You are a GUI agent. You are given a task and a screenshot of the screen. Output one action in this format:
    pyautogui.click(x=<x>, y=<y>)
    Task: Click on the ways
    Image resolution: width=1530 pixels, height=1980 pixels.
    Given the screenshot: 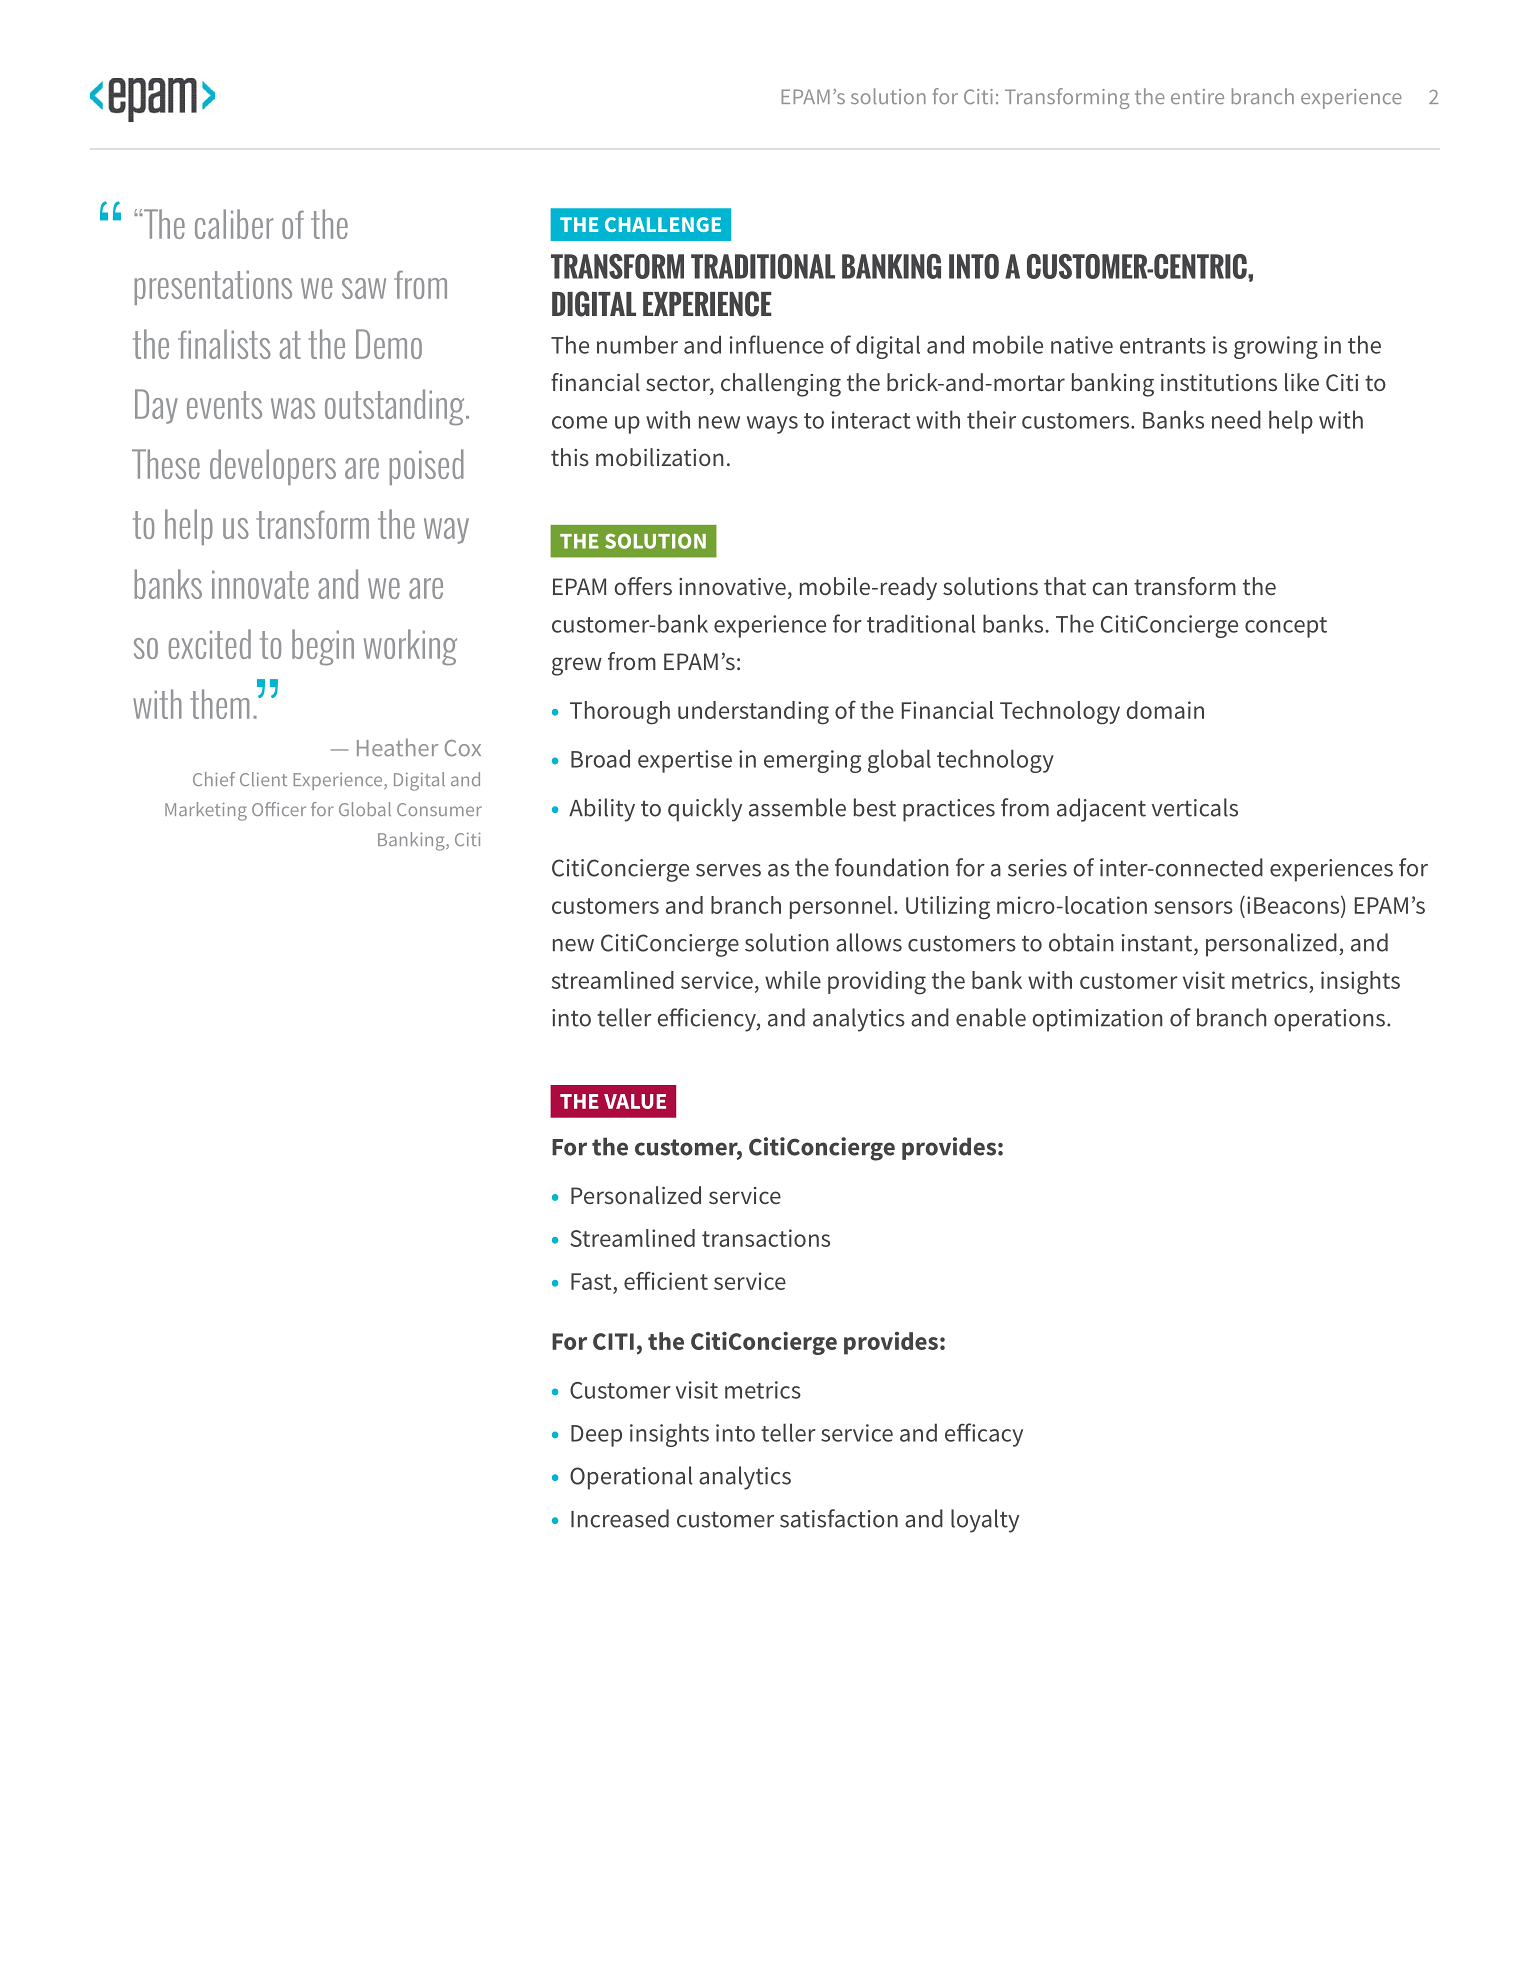 What is the action you would take?
    pyautogui.click(x=772, y=425)
